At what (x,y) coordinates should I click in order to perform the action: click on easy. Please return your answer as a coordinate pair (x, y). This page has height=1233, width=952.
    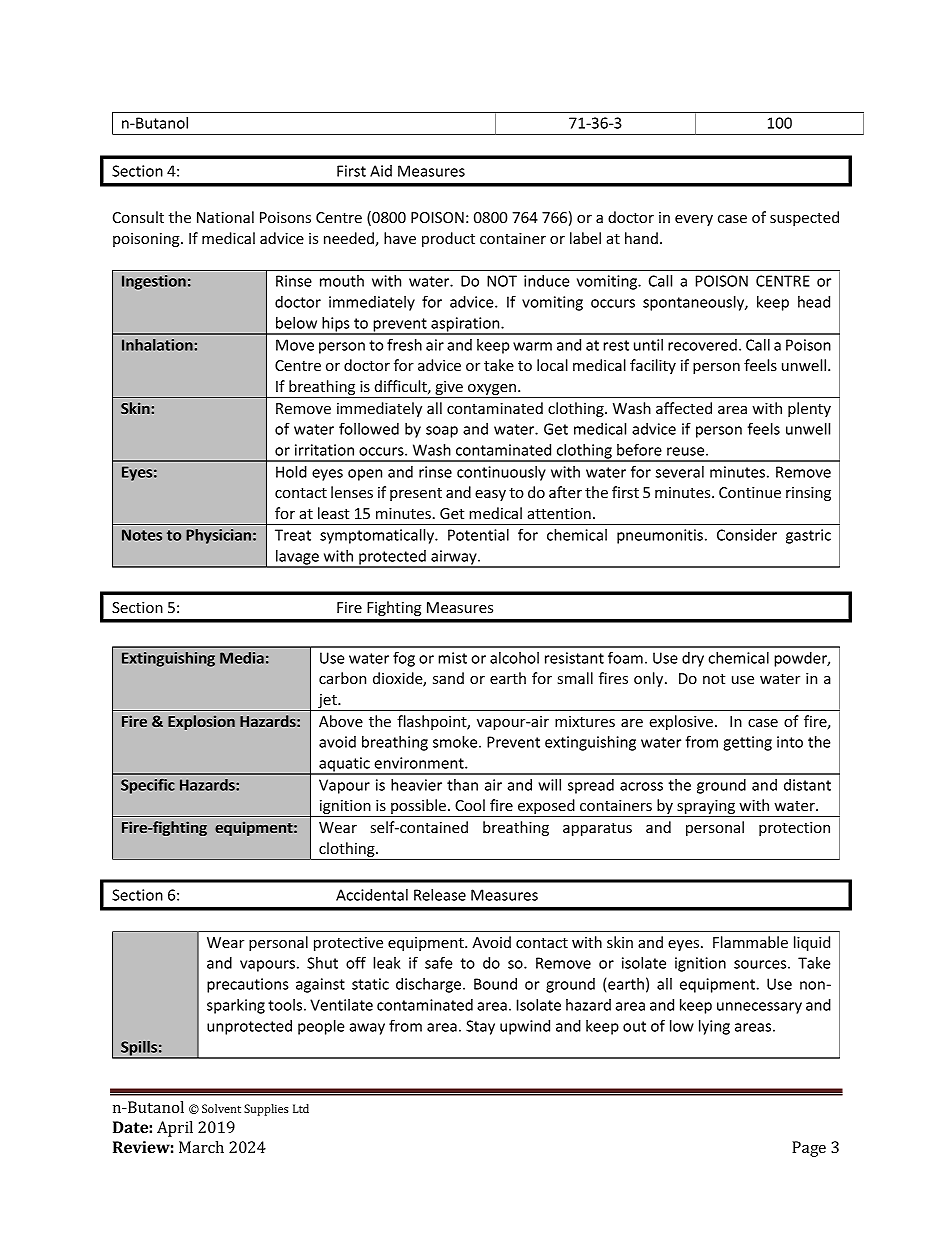
    Looking at the image, I should click on (490, 495).
